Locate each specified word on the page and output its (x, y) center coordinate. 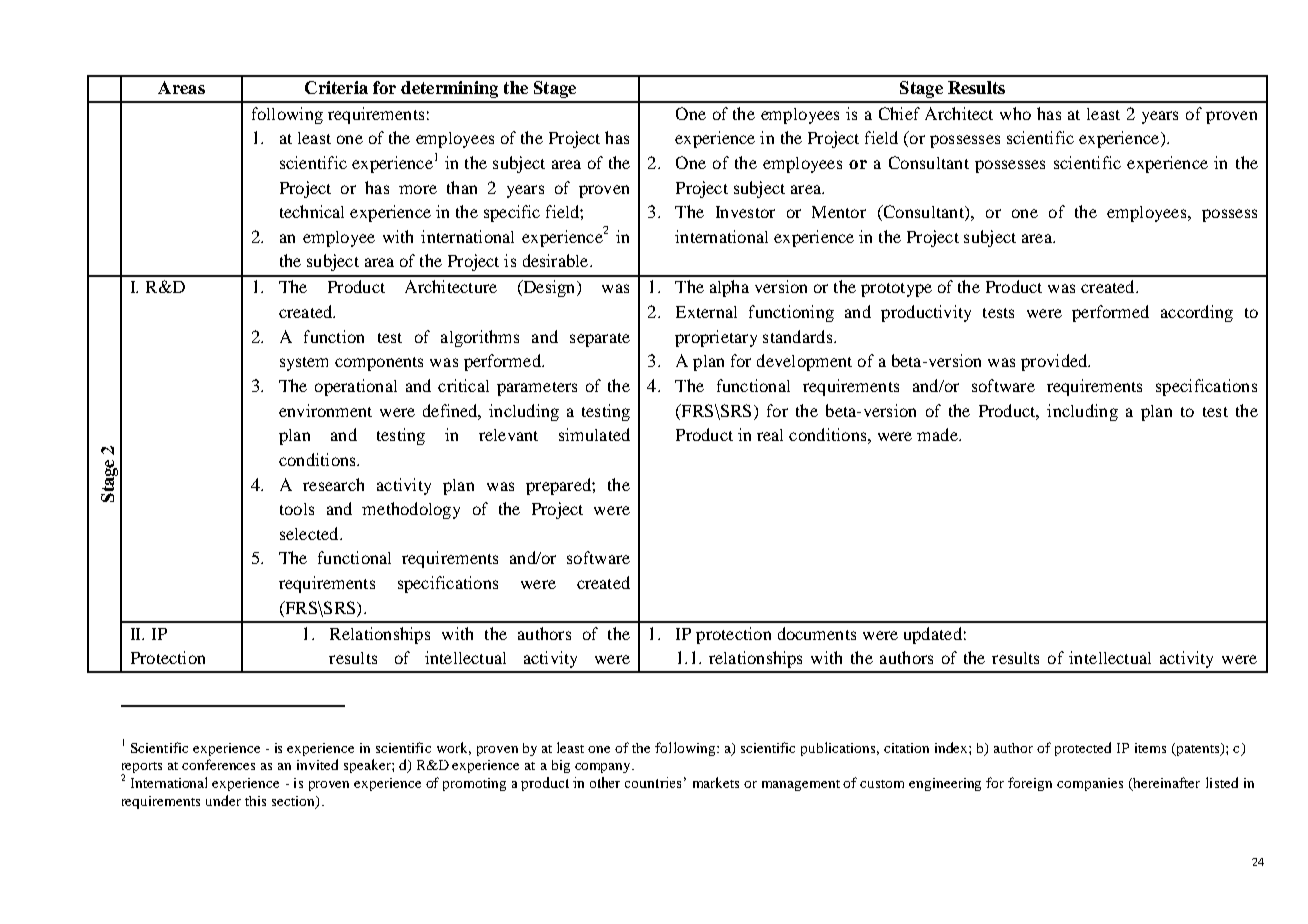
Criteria (336, 87)
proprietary (716, 338)
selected (310, 533)
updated (933, 635)
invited (317, 764)
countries (653, 782)
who (1015, 113)
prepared (559, 486)
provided (1055, 362)
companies (1090, 784)
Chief (899, 113)
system (304, 364)
